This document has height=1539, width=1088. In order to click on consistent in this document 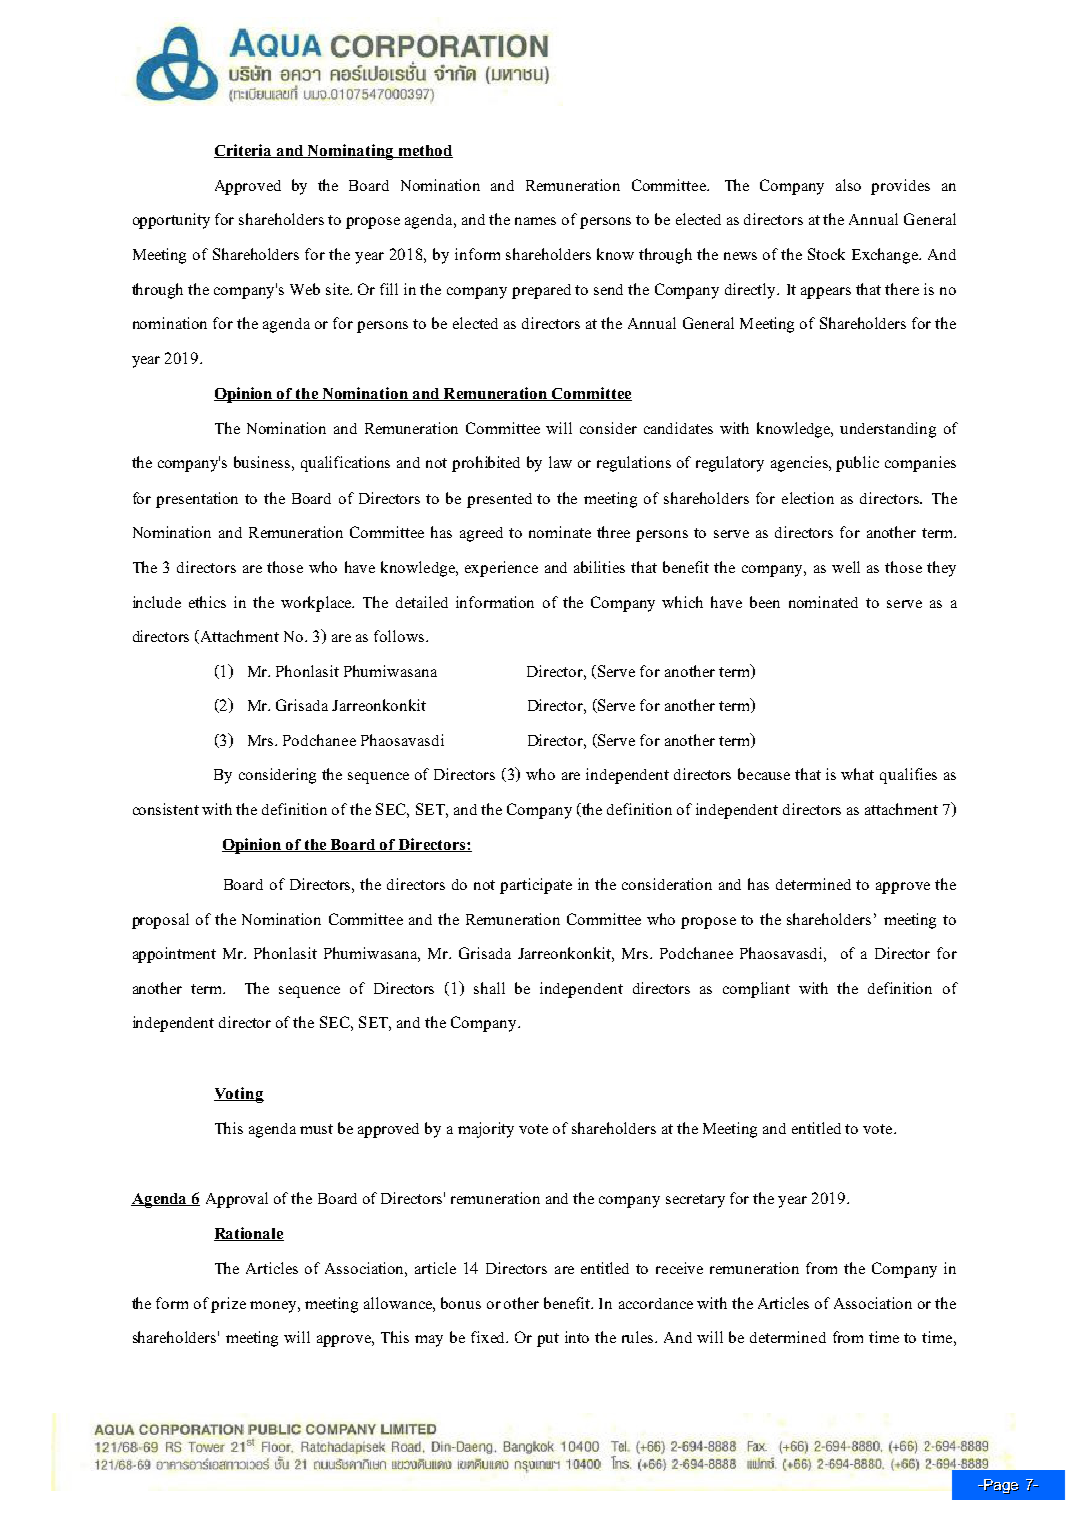, I will do `click(166, 809)`.
